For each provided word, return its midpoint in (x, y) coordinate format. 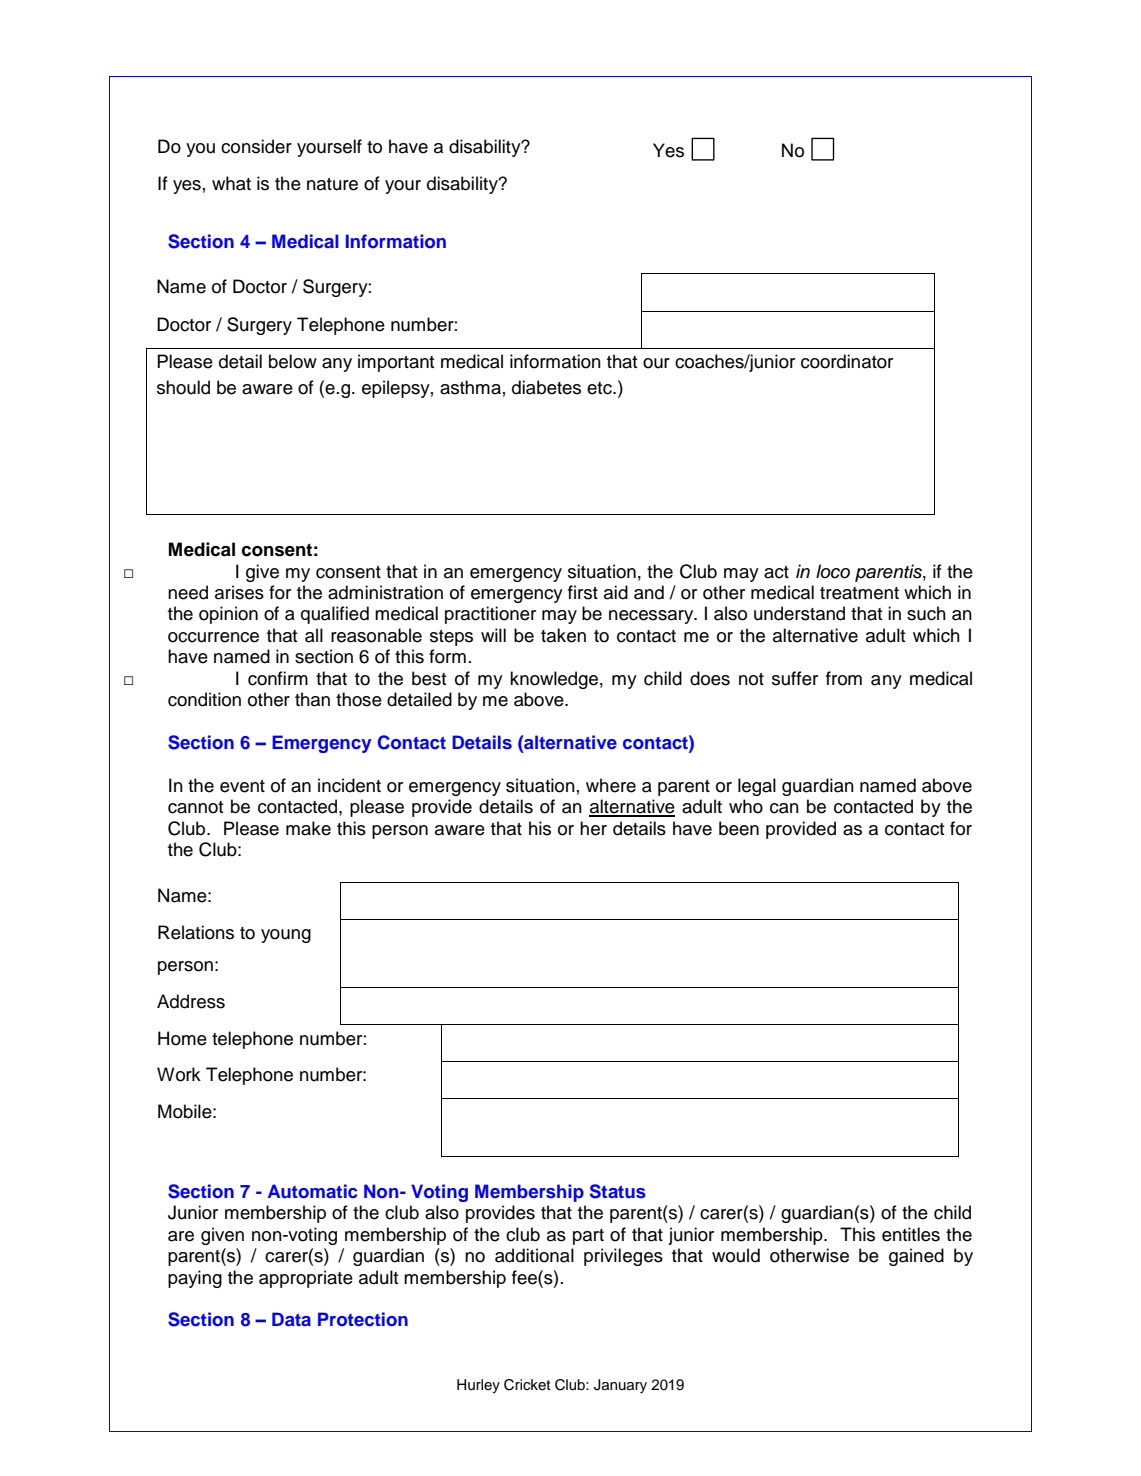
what (231, 183)
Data (291, 1319)
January (620, 1386)
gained (916, 1257)
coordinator (847, 361)
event (242, 786)
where (611, 785)
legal (757, 787)
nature (332, 184)
